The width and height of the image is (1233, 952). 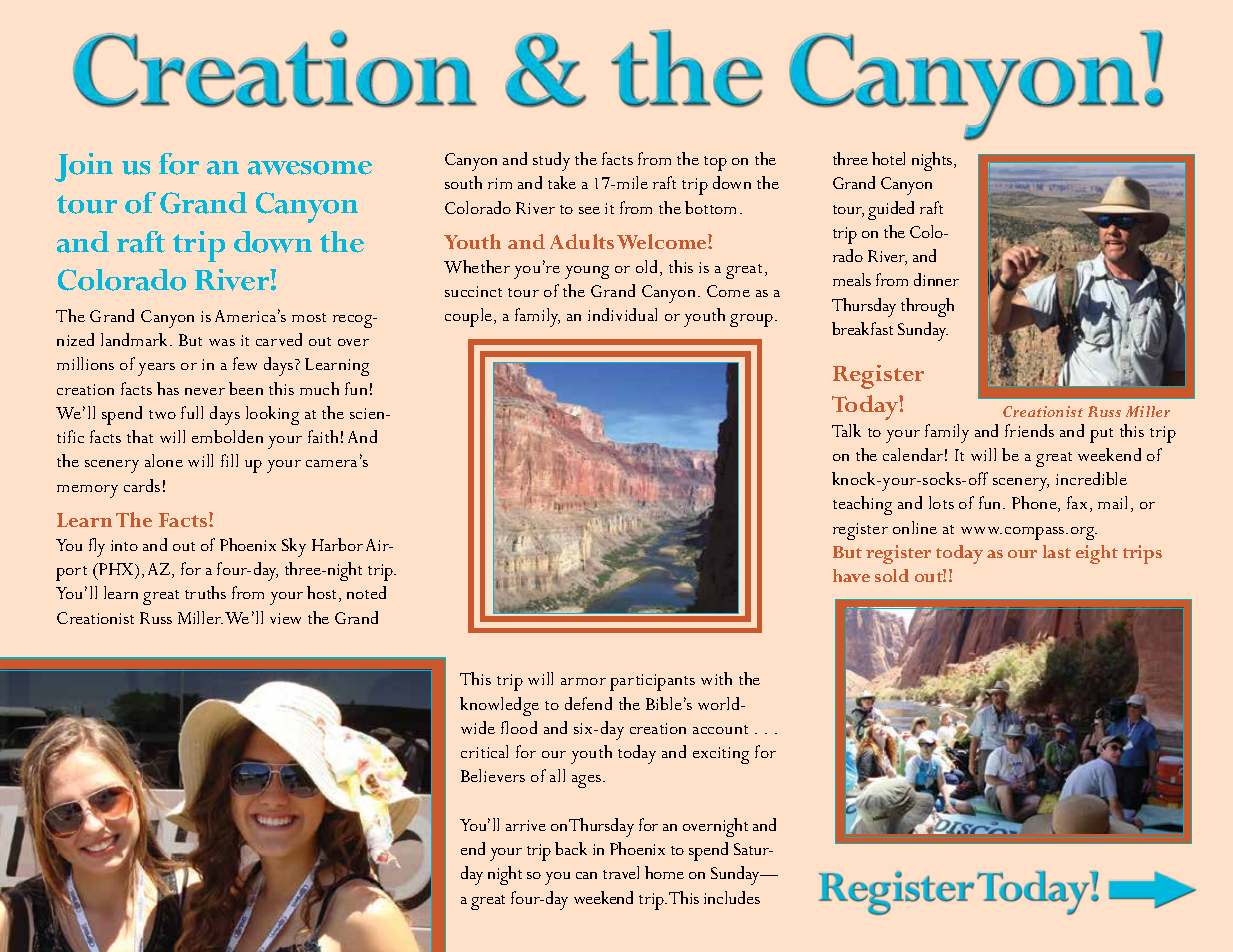 I want to click on view, so click(x=285, y=618).
